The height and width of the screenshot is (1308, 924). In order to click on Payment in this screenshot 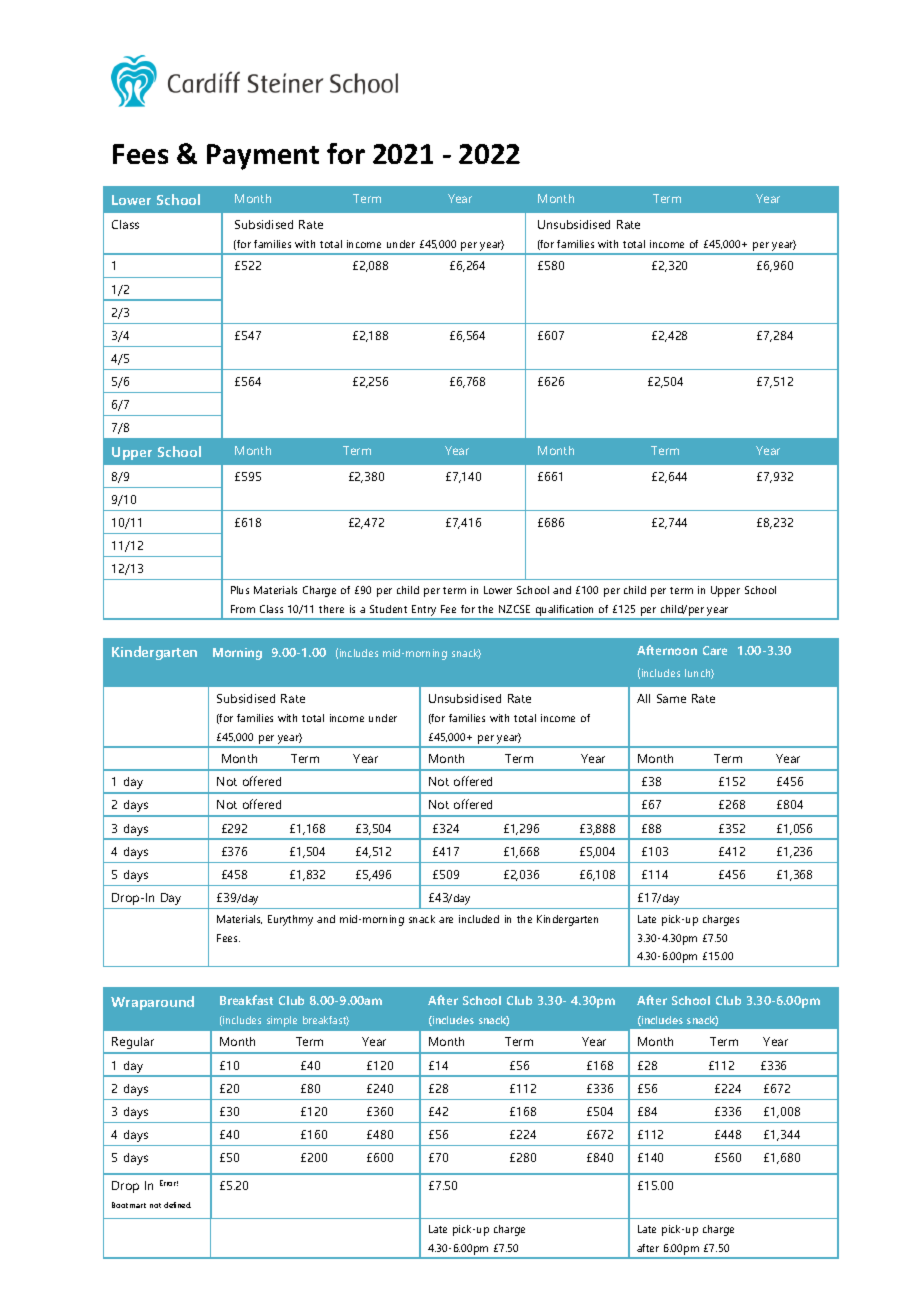, I will do `click(263, 157)`.
